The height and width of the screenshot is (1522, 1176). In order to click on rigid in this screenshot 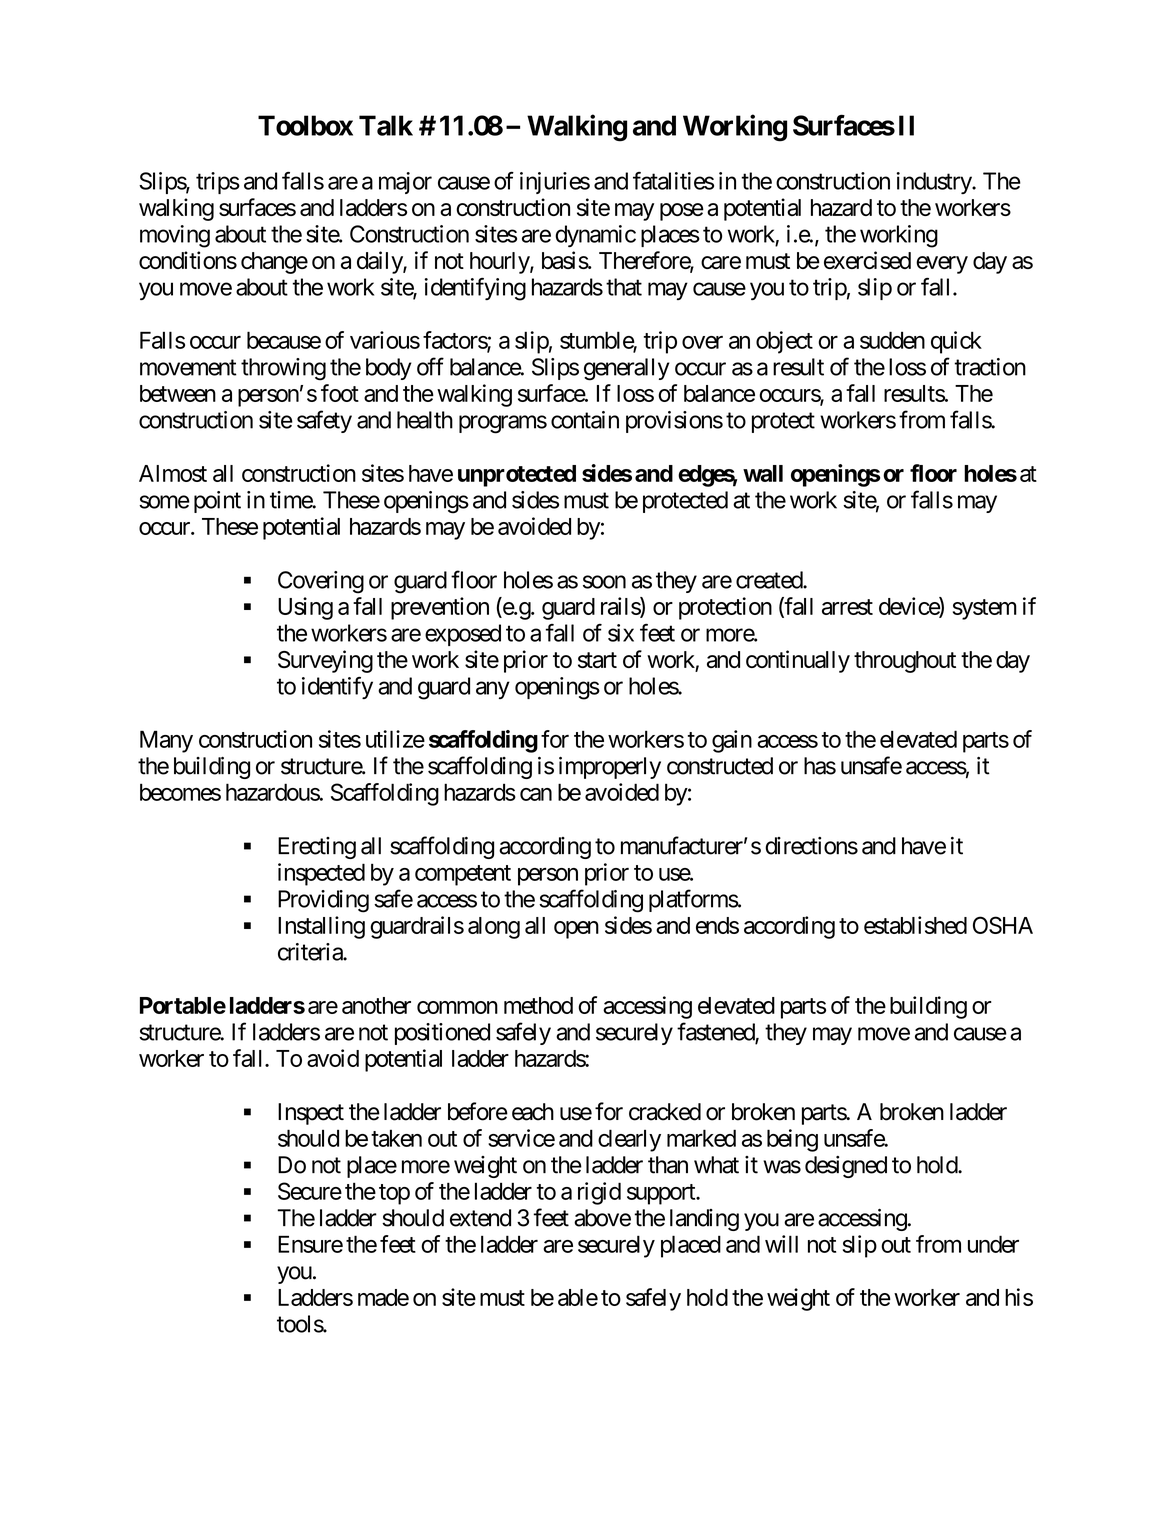, I will do `click(599, 1193)`.
